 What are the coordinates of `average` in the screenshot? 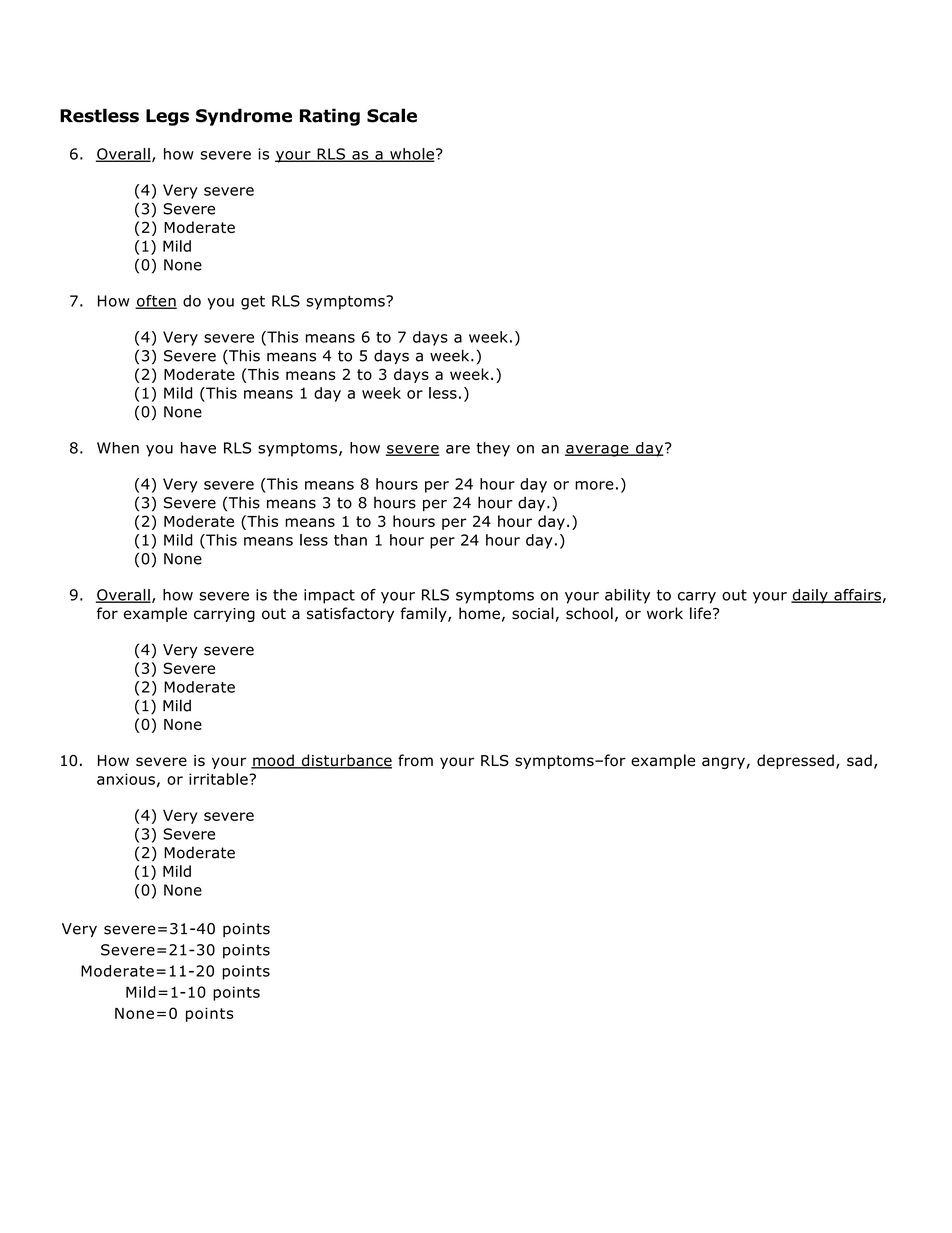 It's located at (598, 451).
